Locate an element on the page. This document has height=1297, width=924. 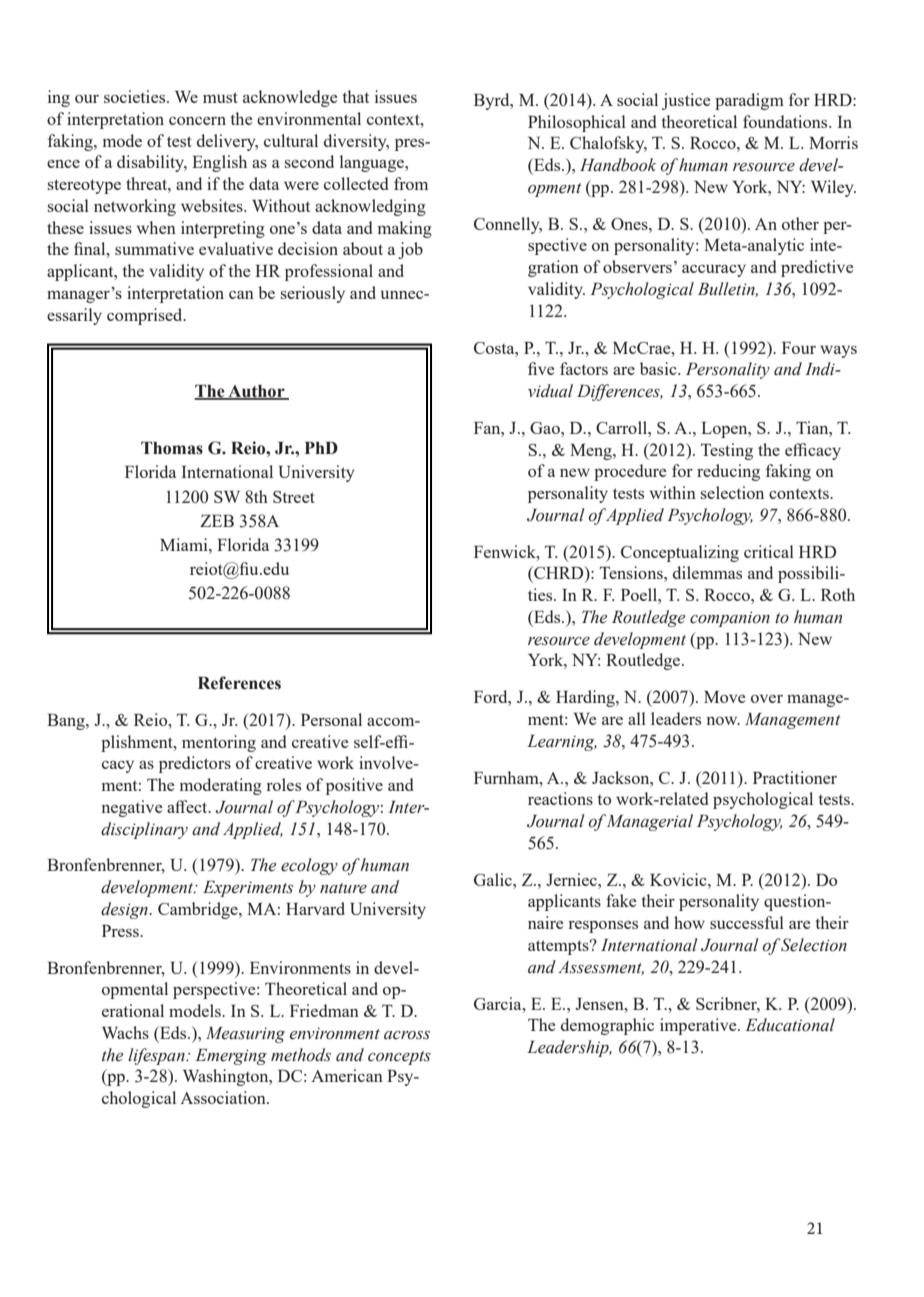
five is located at coordinates (541, 368).
